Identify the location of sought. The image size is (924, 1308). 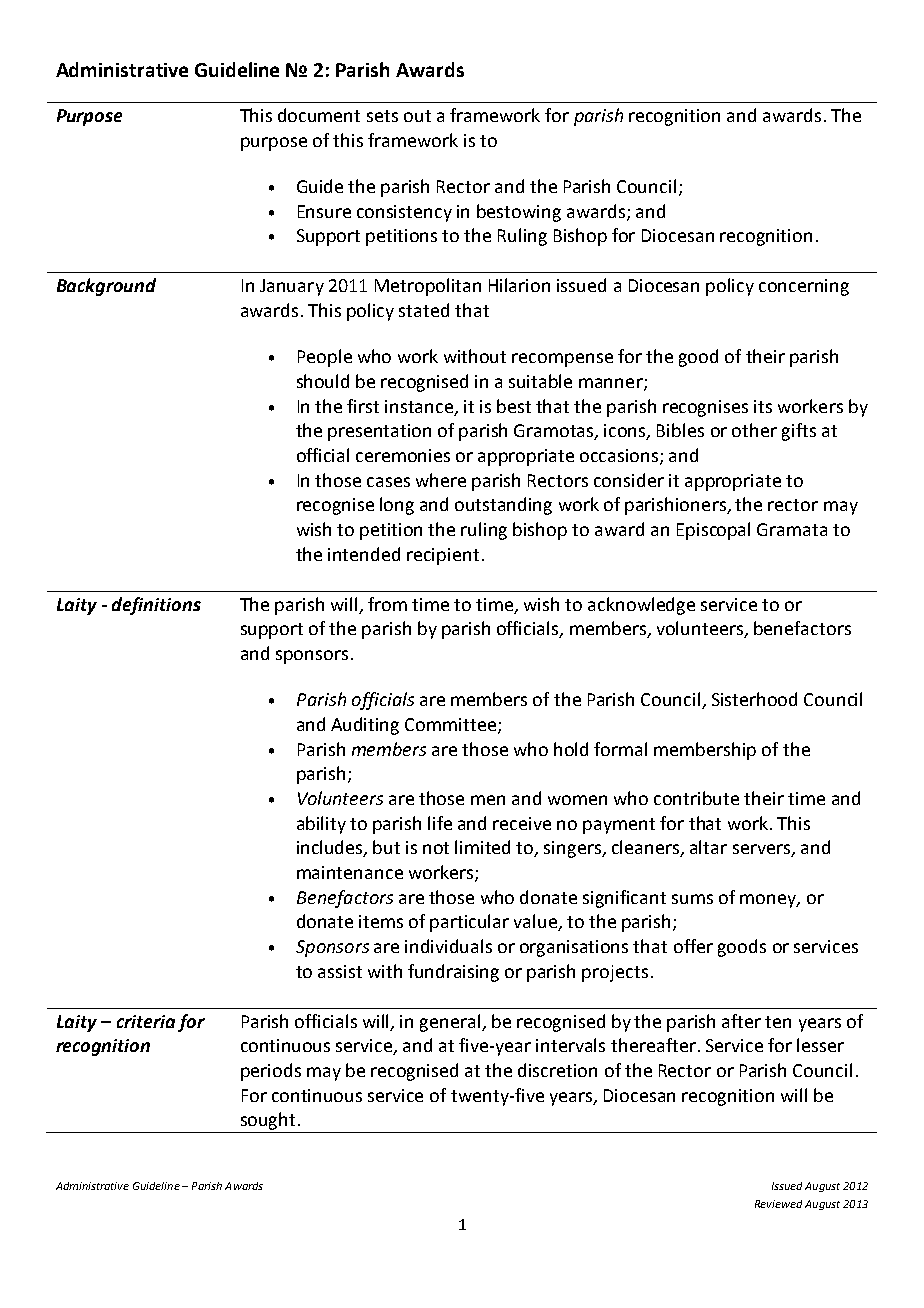
(268, 1121).
